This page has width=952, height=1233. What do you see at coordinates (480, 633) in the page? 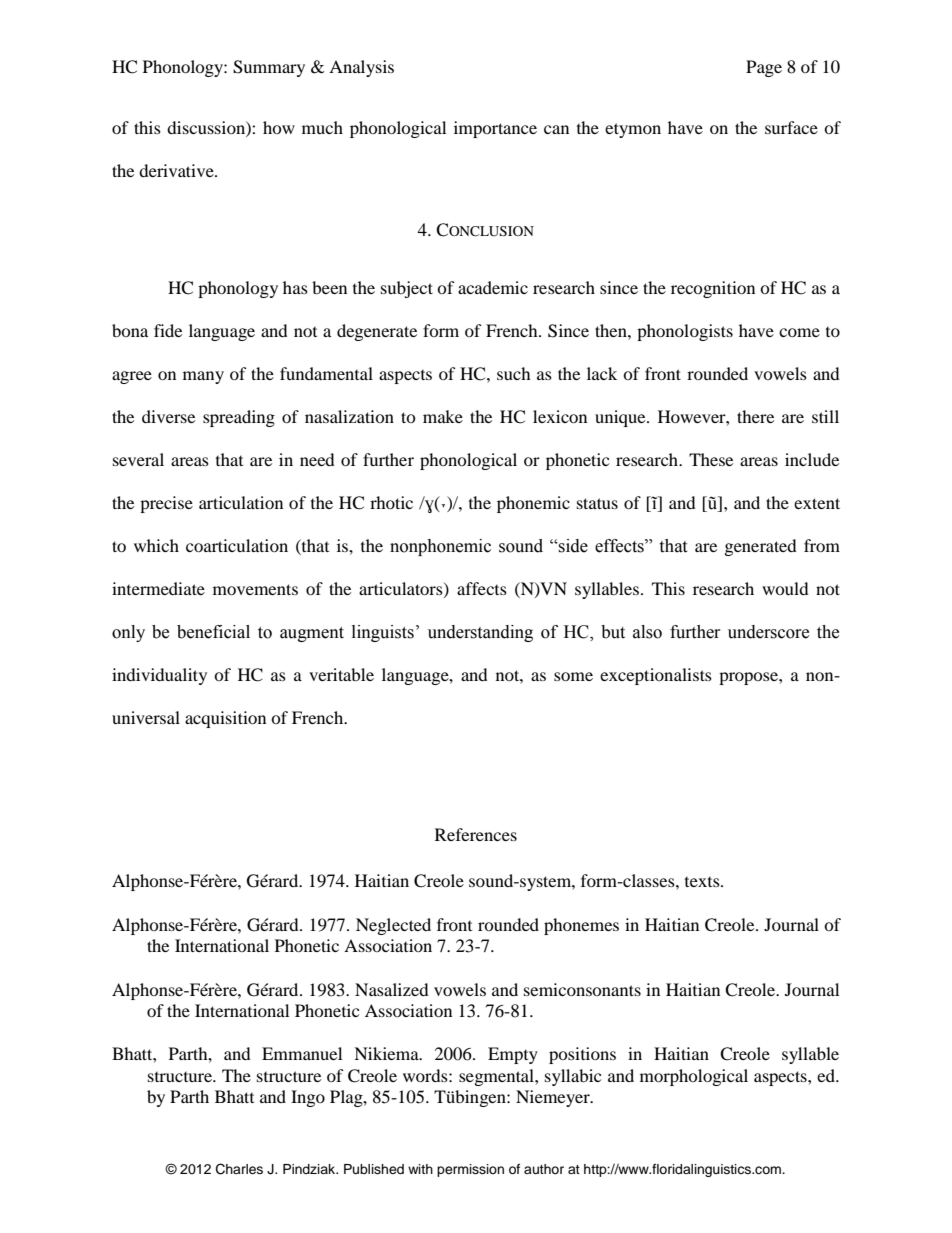
I see `understanding` at bounding box center [480, 633].
